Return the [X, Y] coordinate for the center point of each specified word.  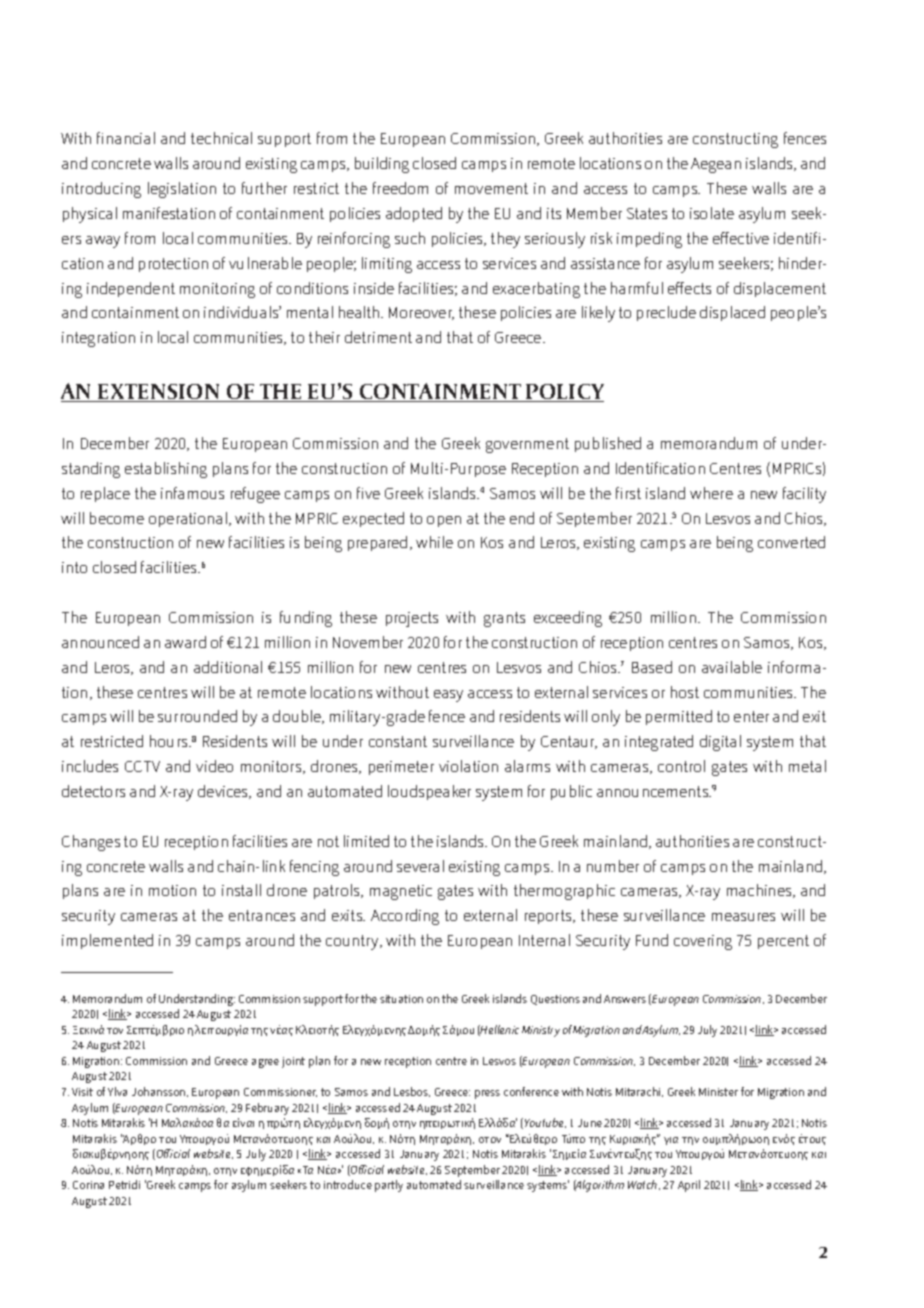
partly [389, 1186]
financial [126, 138]
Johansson [160, 1092]
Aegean [716, 165]
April [689, 1186]
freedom [400, 188]
